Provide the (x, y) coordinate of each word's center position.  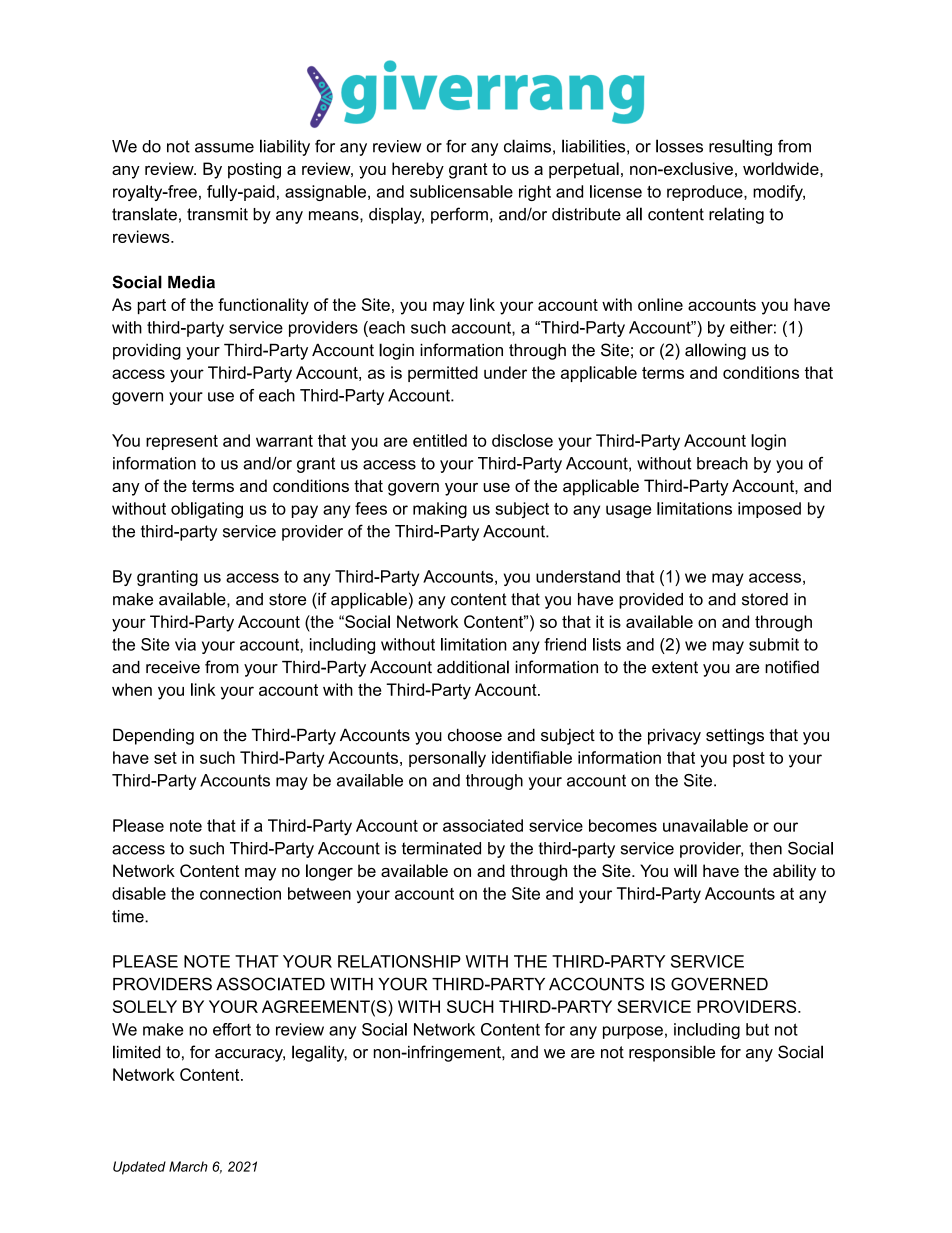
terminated (441, 848)
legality (319, 1053)
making (440, 510)
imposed (769, 510)
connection (240, 893)
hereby (418, 170)
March (188, 1166)
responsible (672, 1053)
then (765, 848)
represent (182, 442)
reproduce (706, 193)
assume (224, 148)
